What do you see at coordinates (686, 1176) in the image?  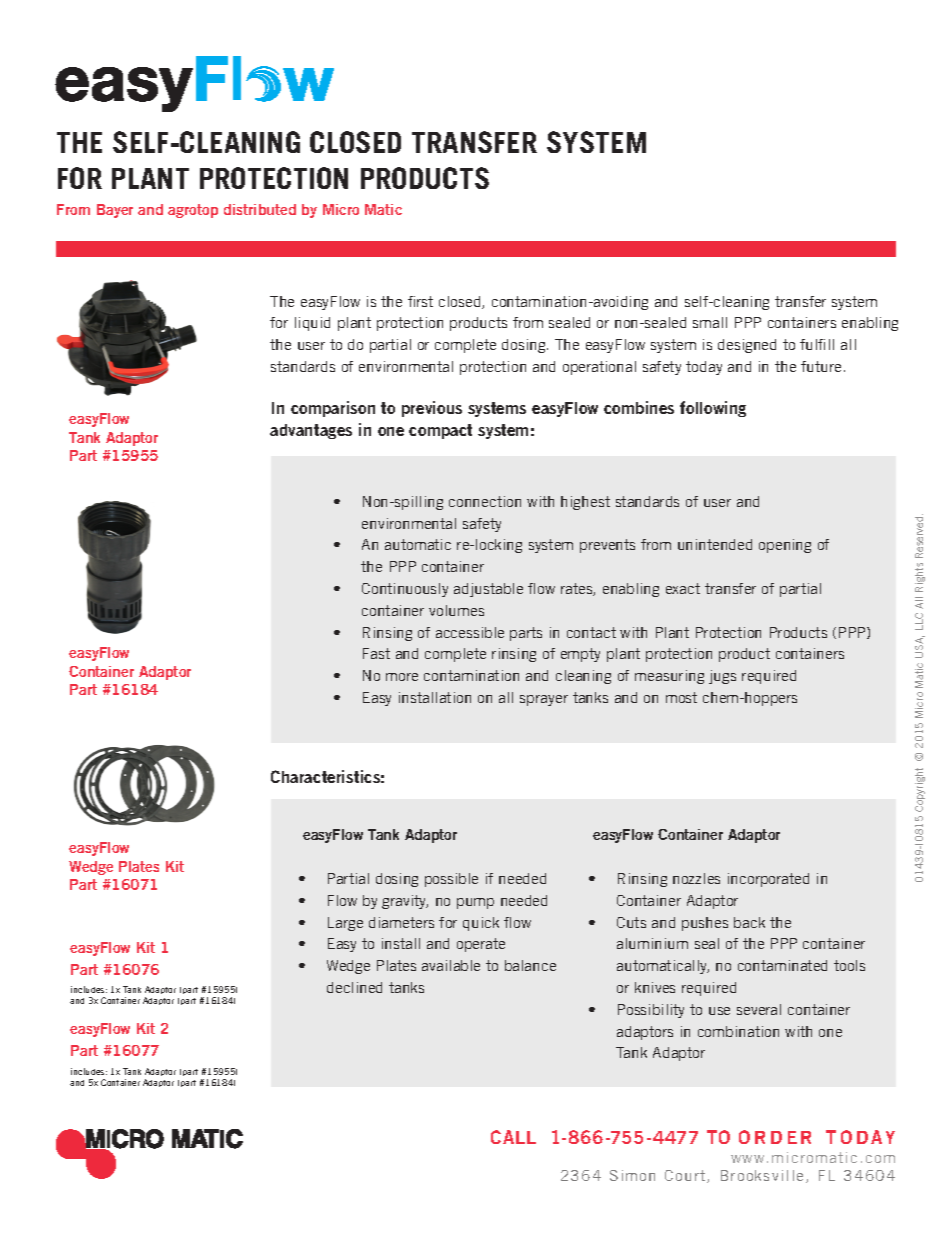 I see `Court` at bounding box center [686, 1176].
